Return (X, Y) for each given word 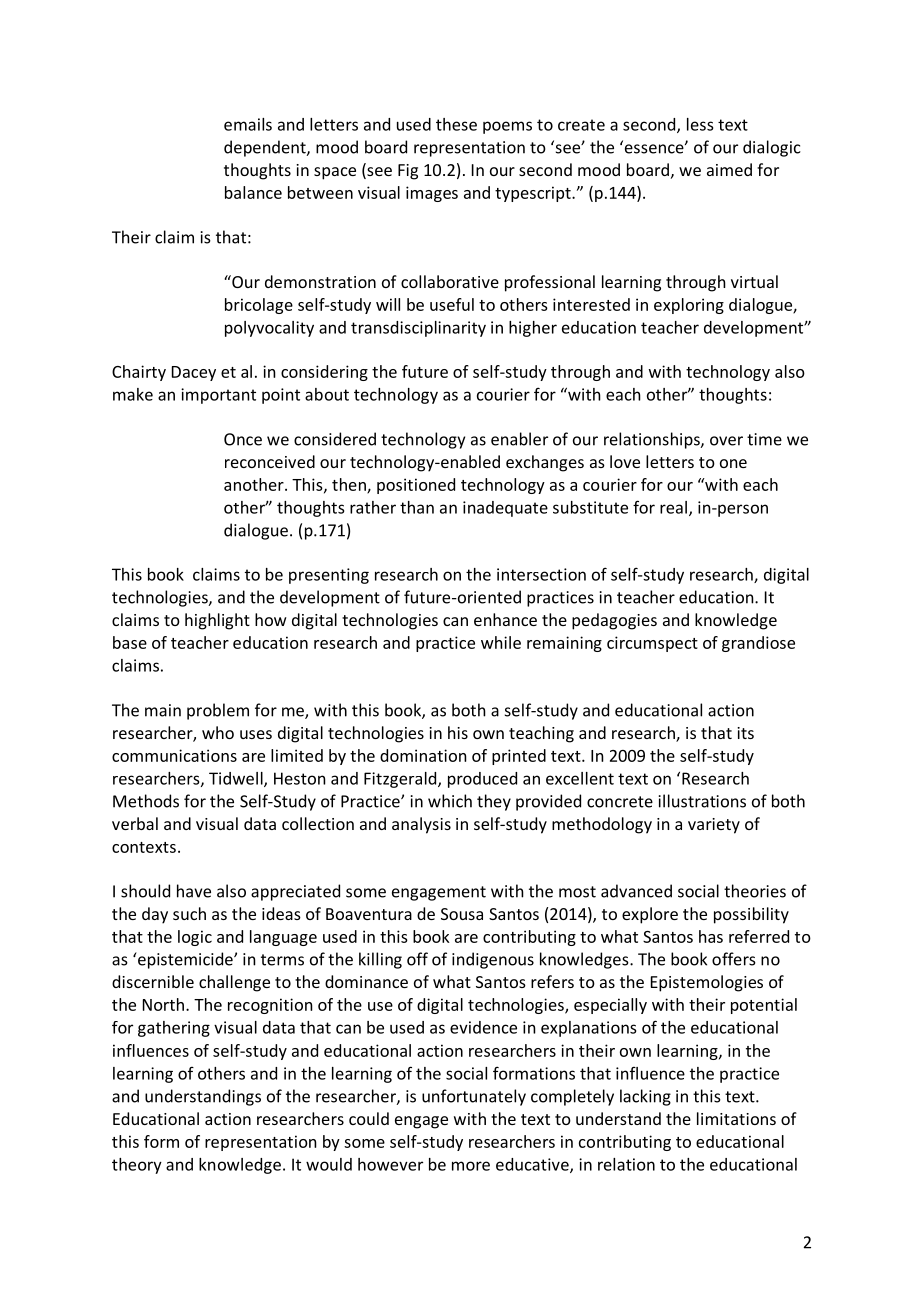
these (456, 124)
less (700, 124)
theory (137, 1166)
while (501, 642)
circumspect (652, 644)
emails (248, 124)
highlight (217, 621)
